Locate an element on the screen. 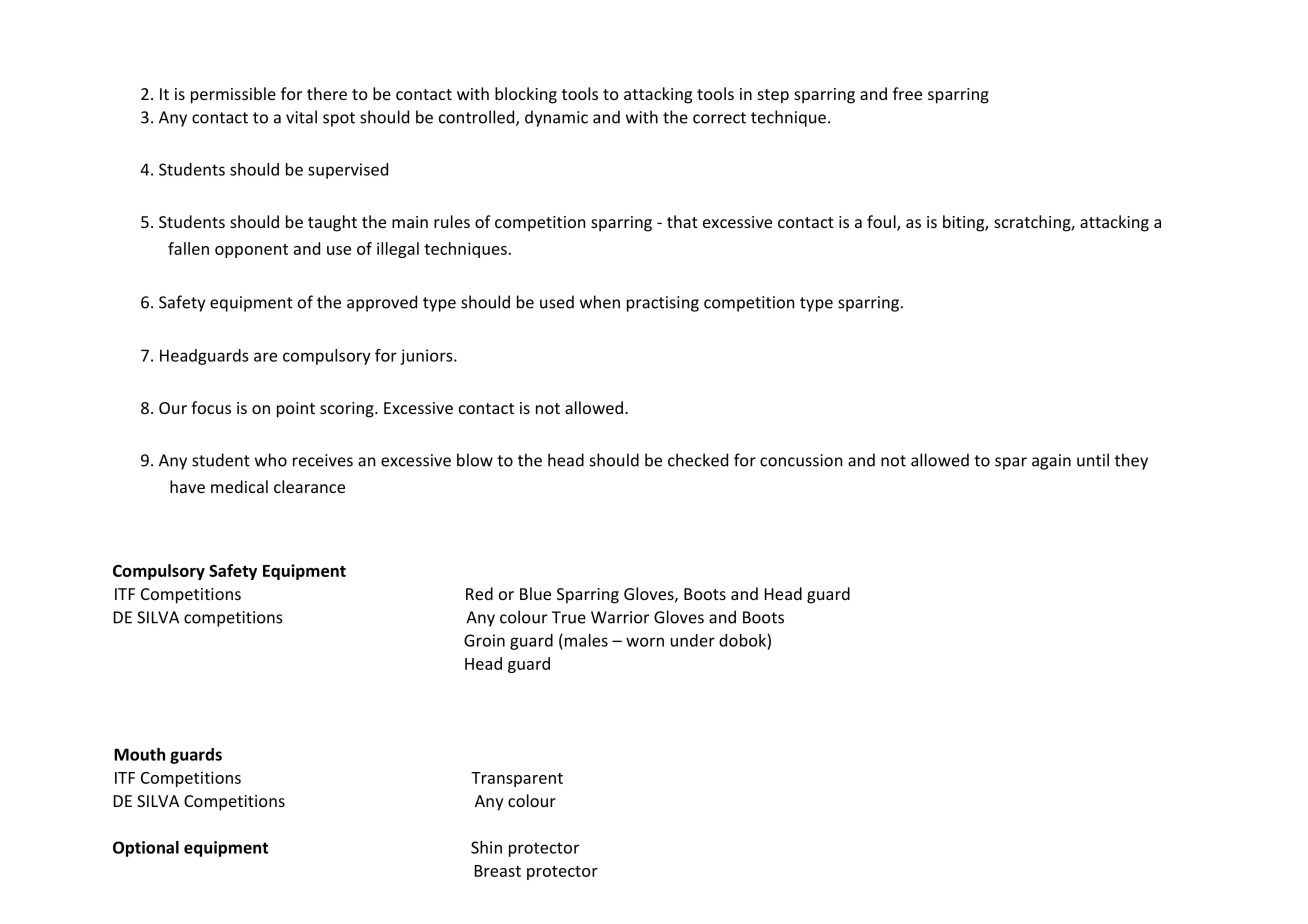  Shin is located at coordinates (486, 847).
